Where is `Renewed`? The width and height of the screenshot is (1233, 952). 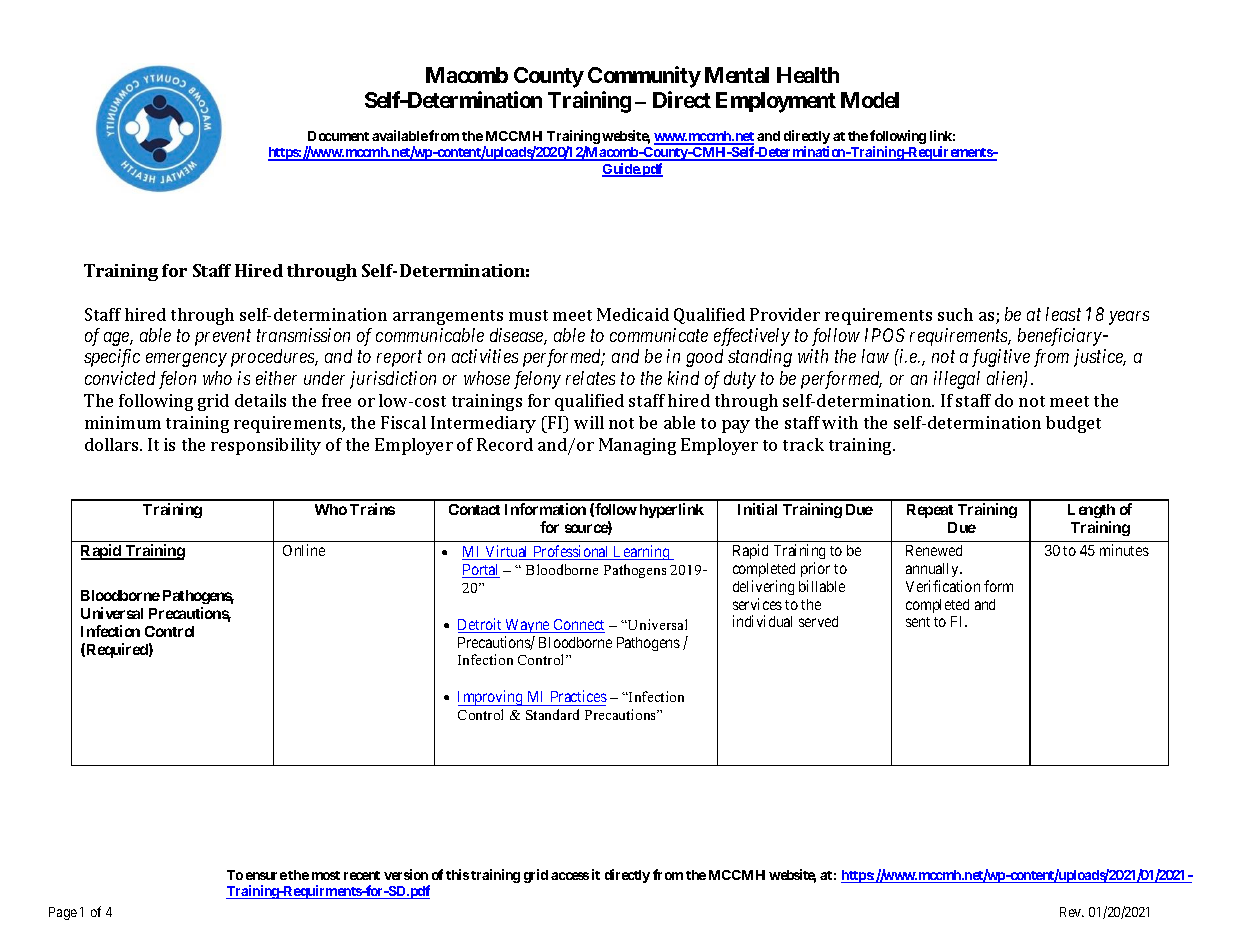 Renewed is located at coordinates (934, 550).
